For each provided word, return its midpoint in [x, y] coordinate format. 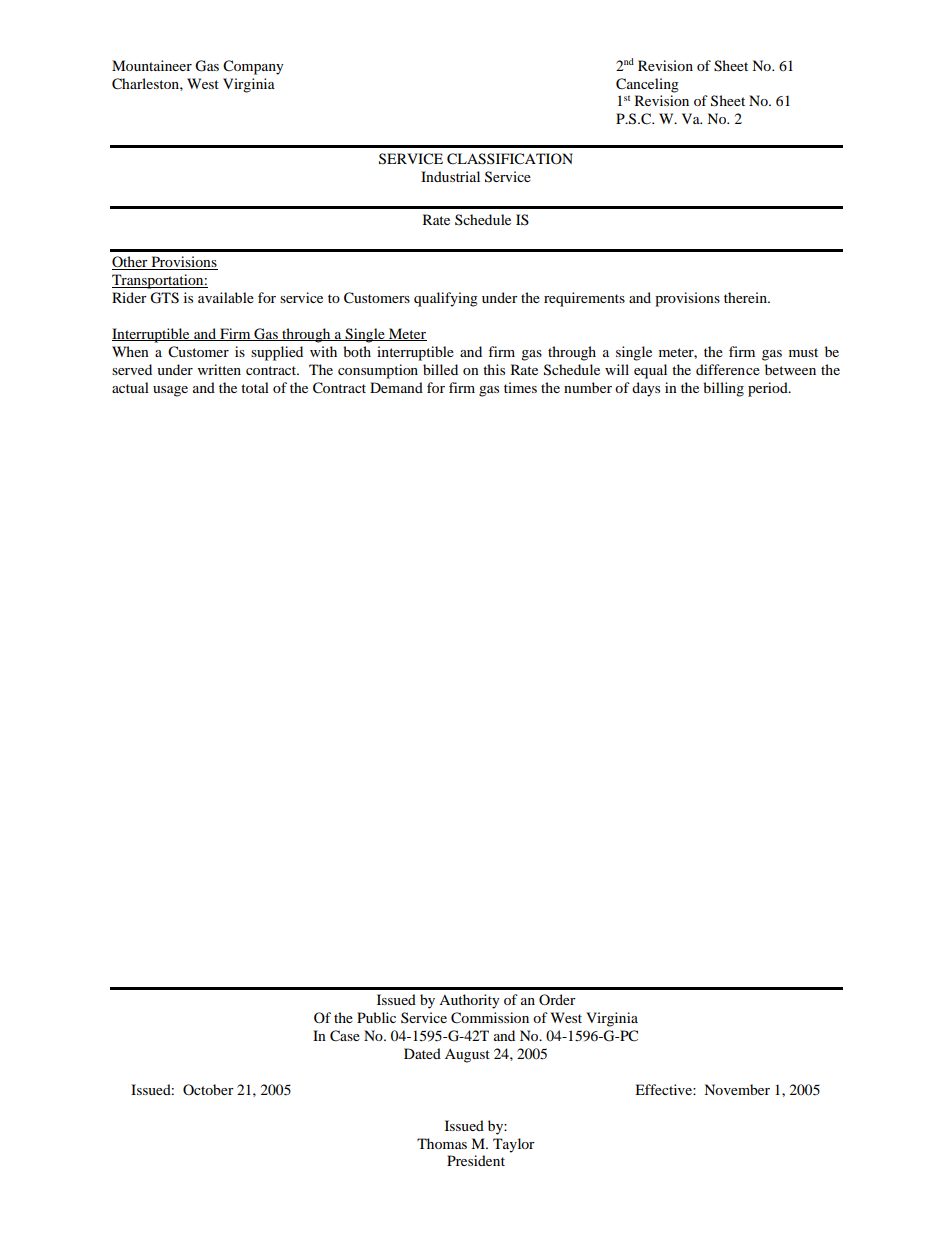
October [208, 1089]
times [520, 387]
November [737, 1089]
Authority [469, 1001]
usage [170, 391]
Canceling [647, 85]
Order [557, 999]
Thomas [442, 1143]
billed [440, 369]
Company [253, 67]
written [219, 369]
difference [728, 369]
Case [345, 1036]
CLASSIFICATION [510, 159]
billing [723, 389]
